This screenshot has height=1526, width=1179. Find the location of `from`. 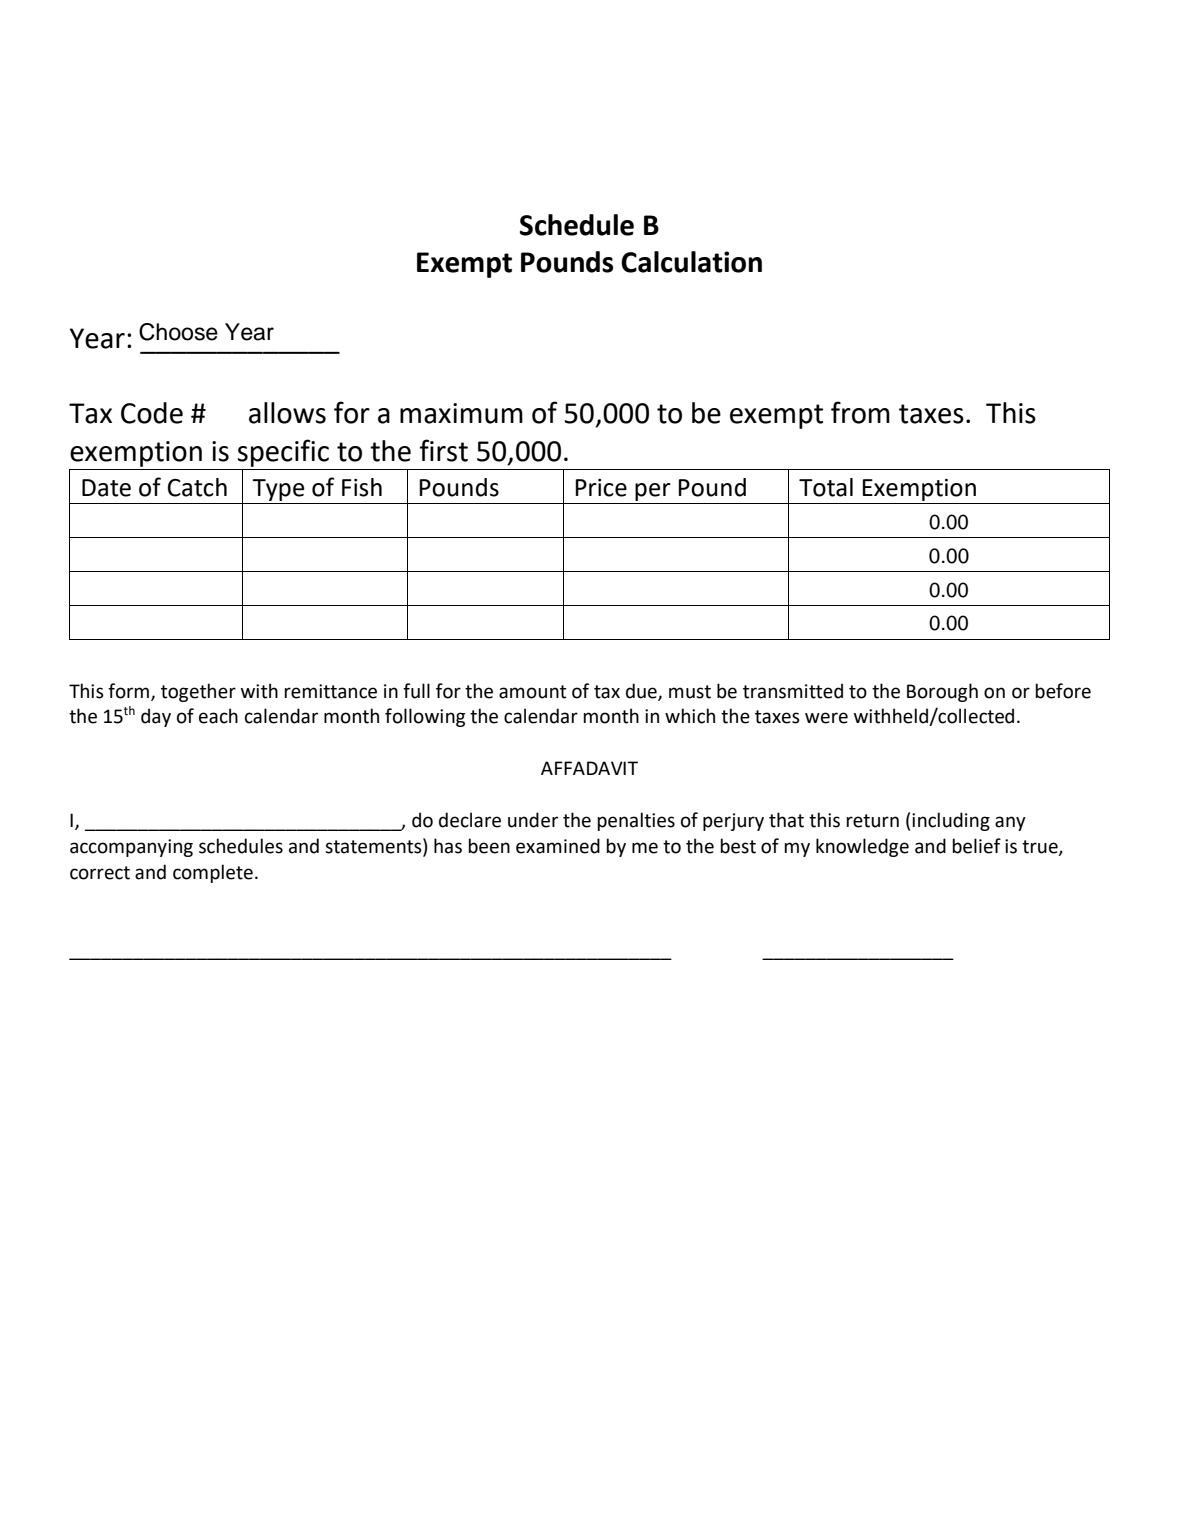

from is located at coordinates (860, 412).
